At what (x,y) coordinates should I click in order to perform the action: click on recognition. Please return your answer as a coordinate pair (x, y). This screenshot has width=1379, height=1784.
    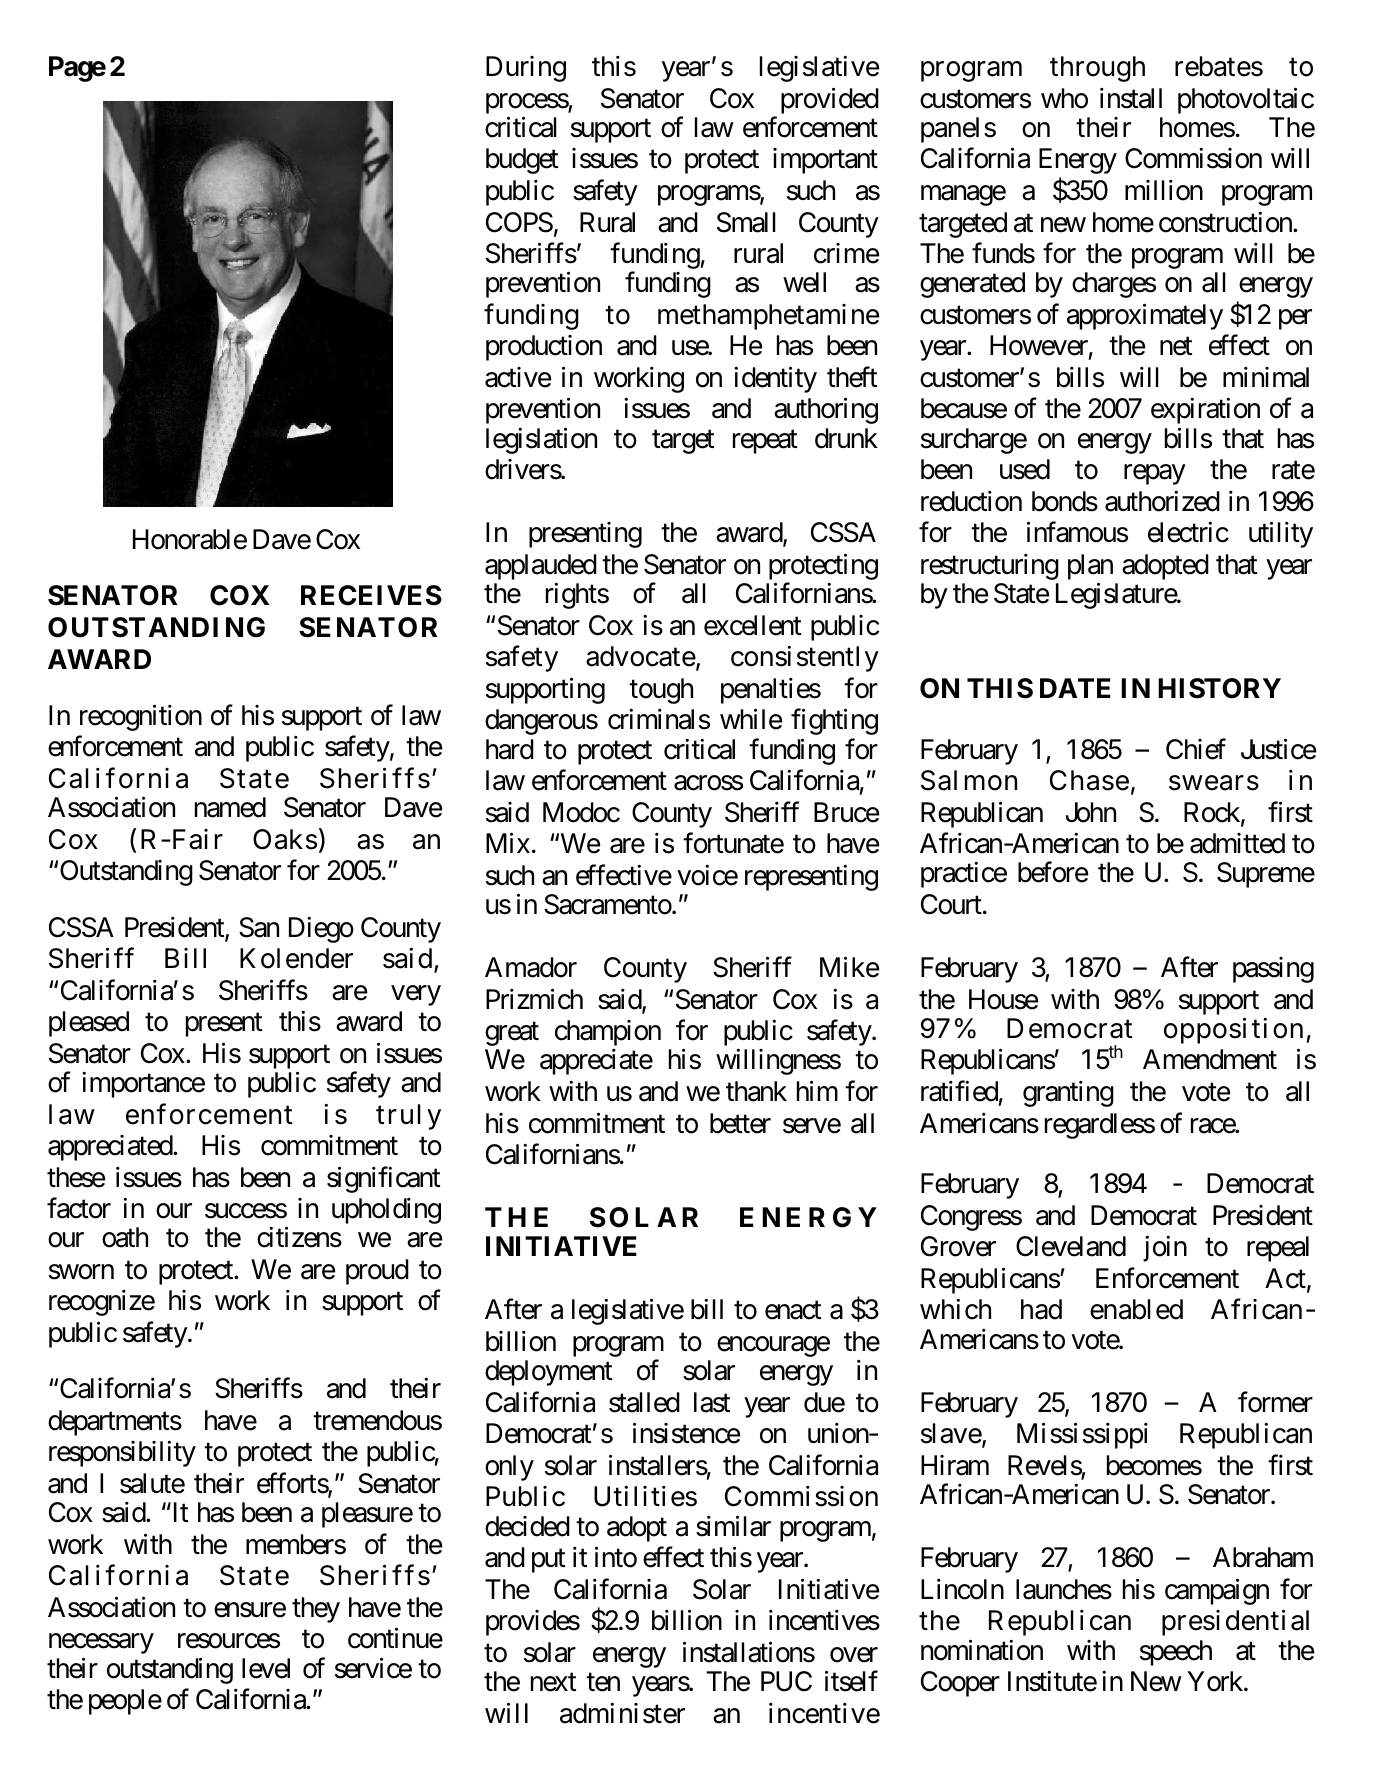
    Looking at the image, I should click on (141, 717).
